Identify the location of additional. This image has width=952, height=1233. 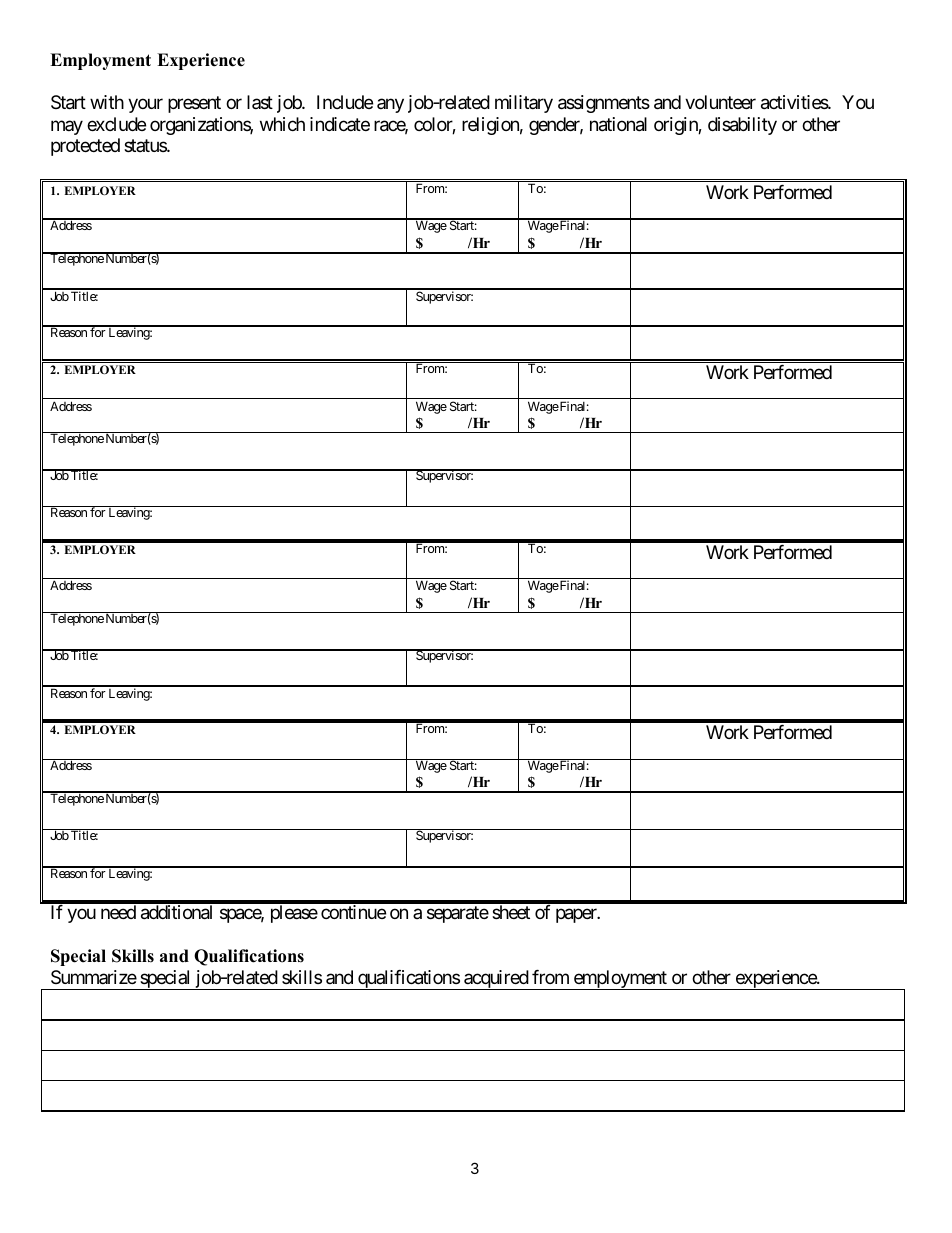
(176, 912).
